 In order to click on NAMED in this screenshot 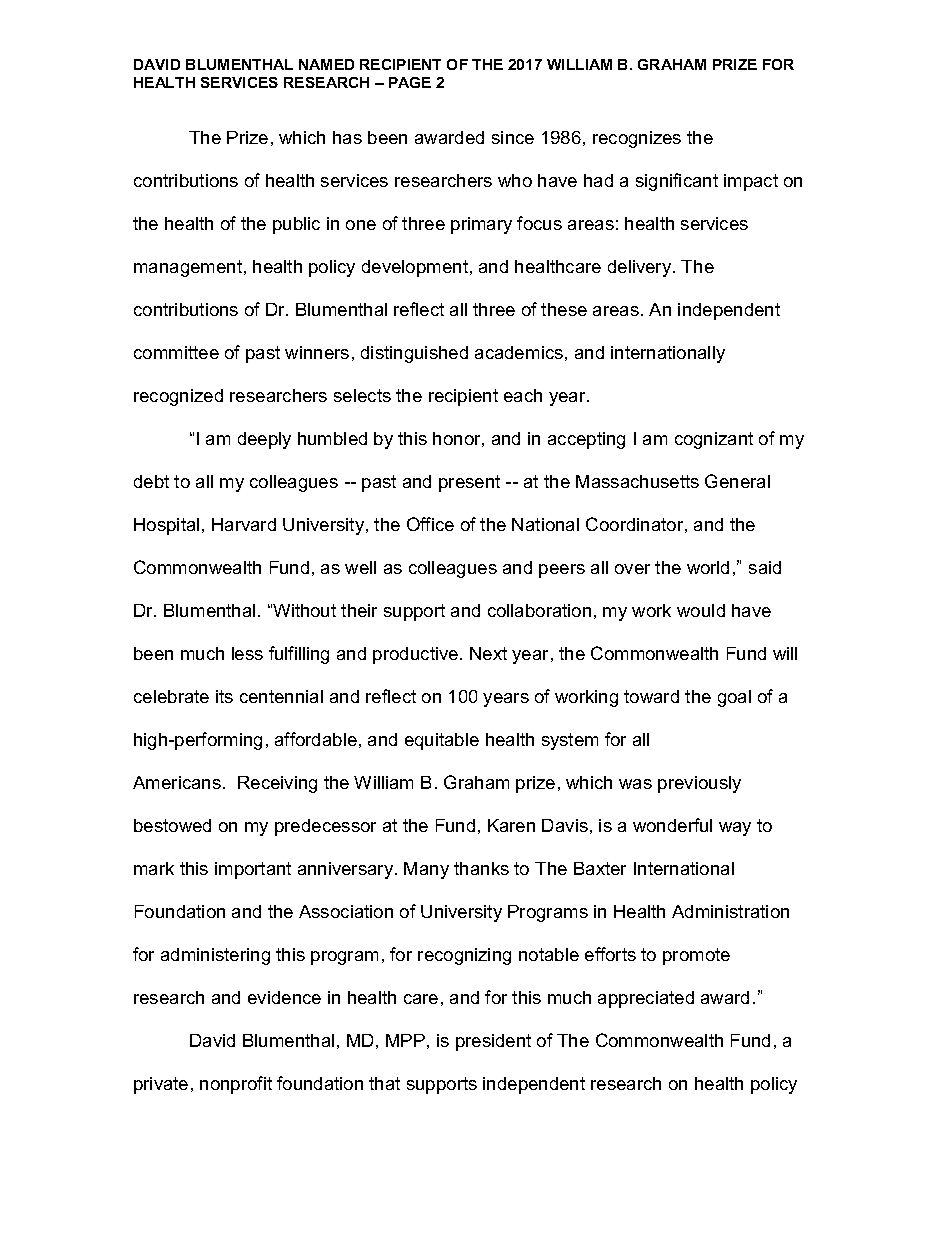, I will do `click(326, 64)`.
